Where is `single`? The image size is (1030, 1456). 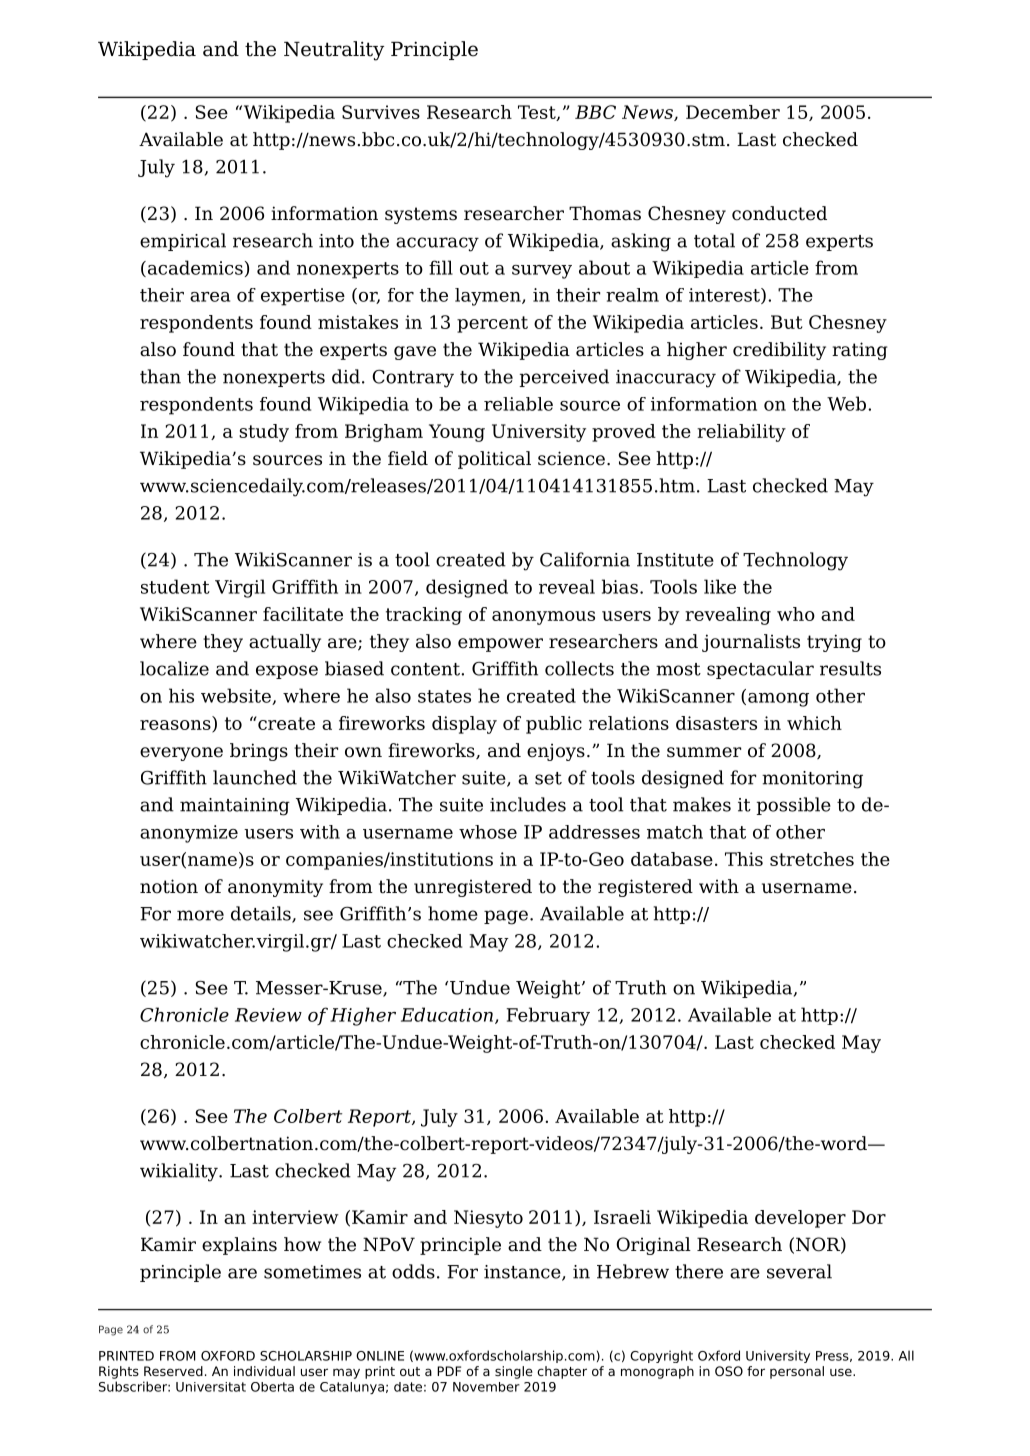 single is located at coordinates (514, 1372).
